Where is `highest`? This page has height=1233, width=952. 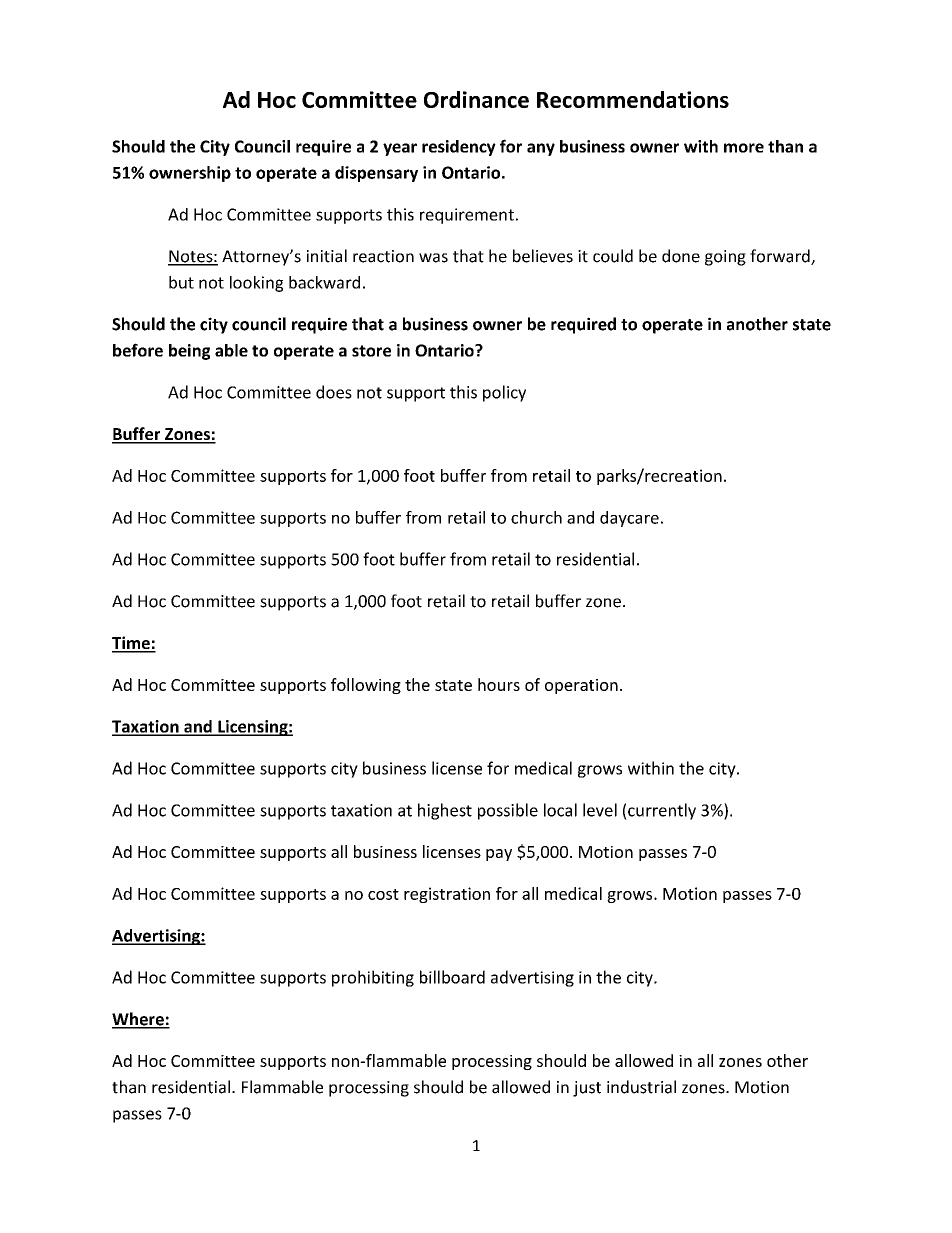 highest is located at coordinates (445, 811).
